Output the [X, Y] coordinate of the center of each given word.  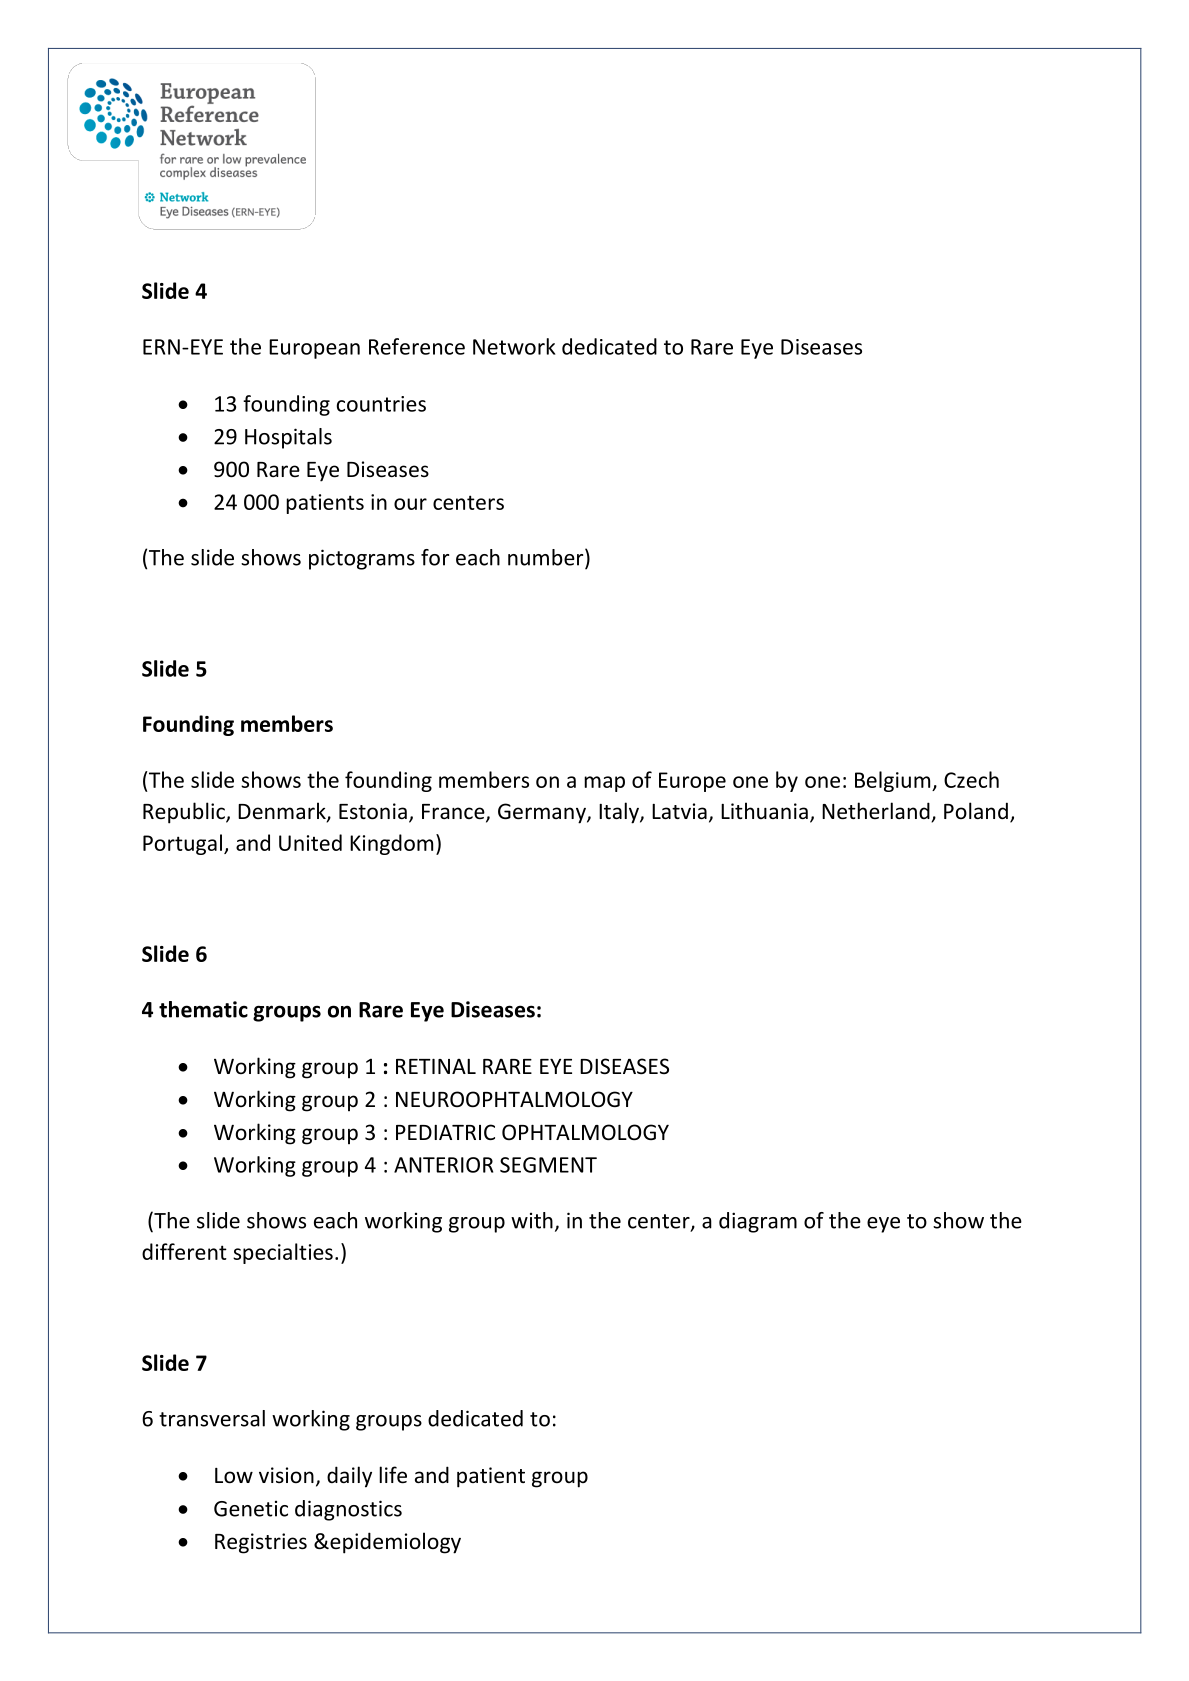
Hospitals [288, 438]
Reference [417, 346]
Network [514, 346]
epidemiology [394, 1543]
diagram [758, 1222]
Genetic [251, 1509]
